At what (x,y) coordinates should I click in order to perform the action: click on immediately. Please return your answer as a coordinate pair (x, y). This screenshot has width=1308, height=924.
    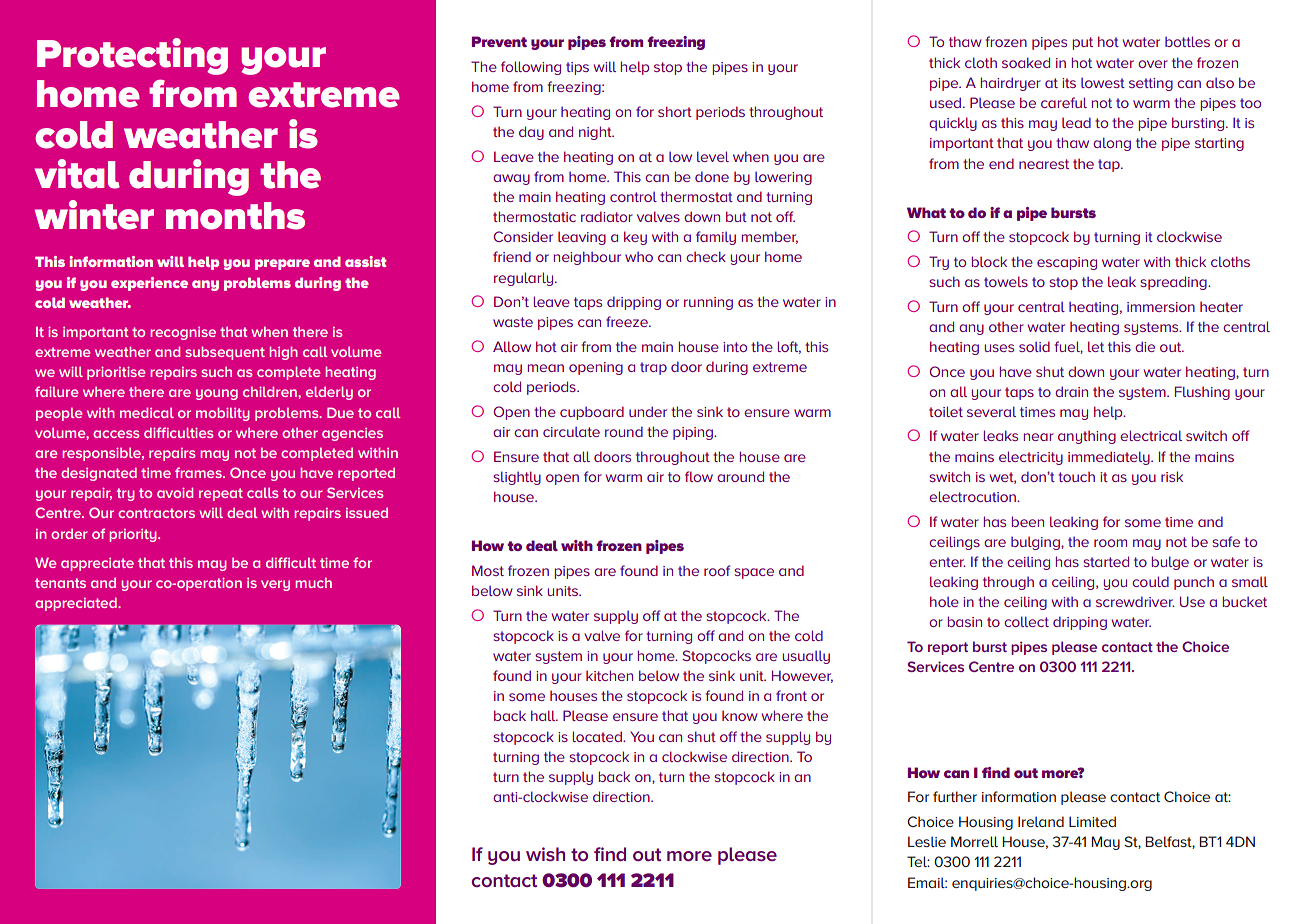
    Looking at the image, I should click on (1110, 458).
